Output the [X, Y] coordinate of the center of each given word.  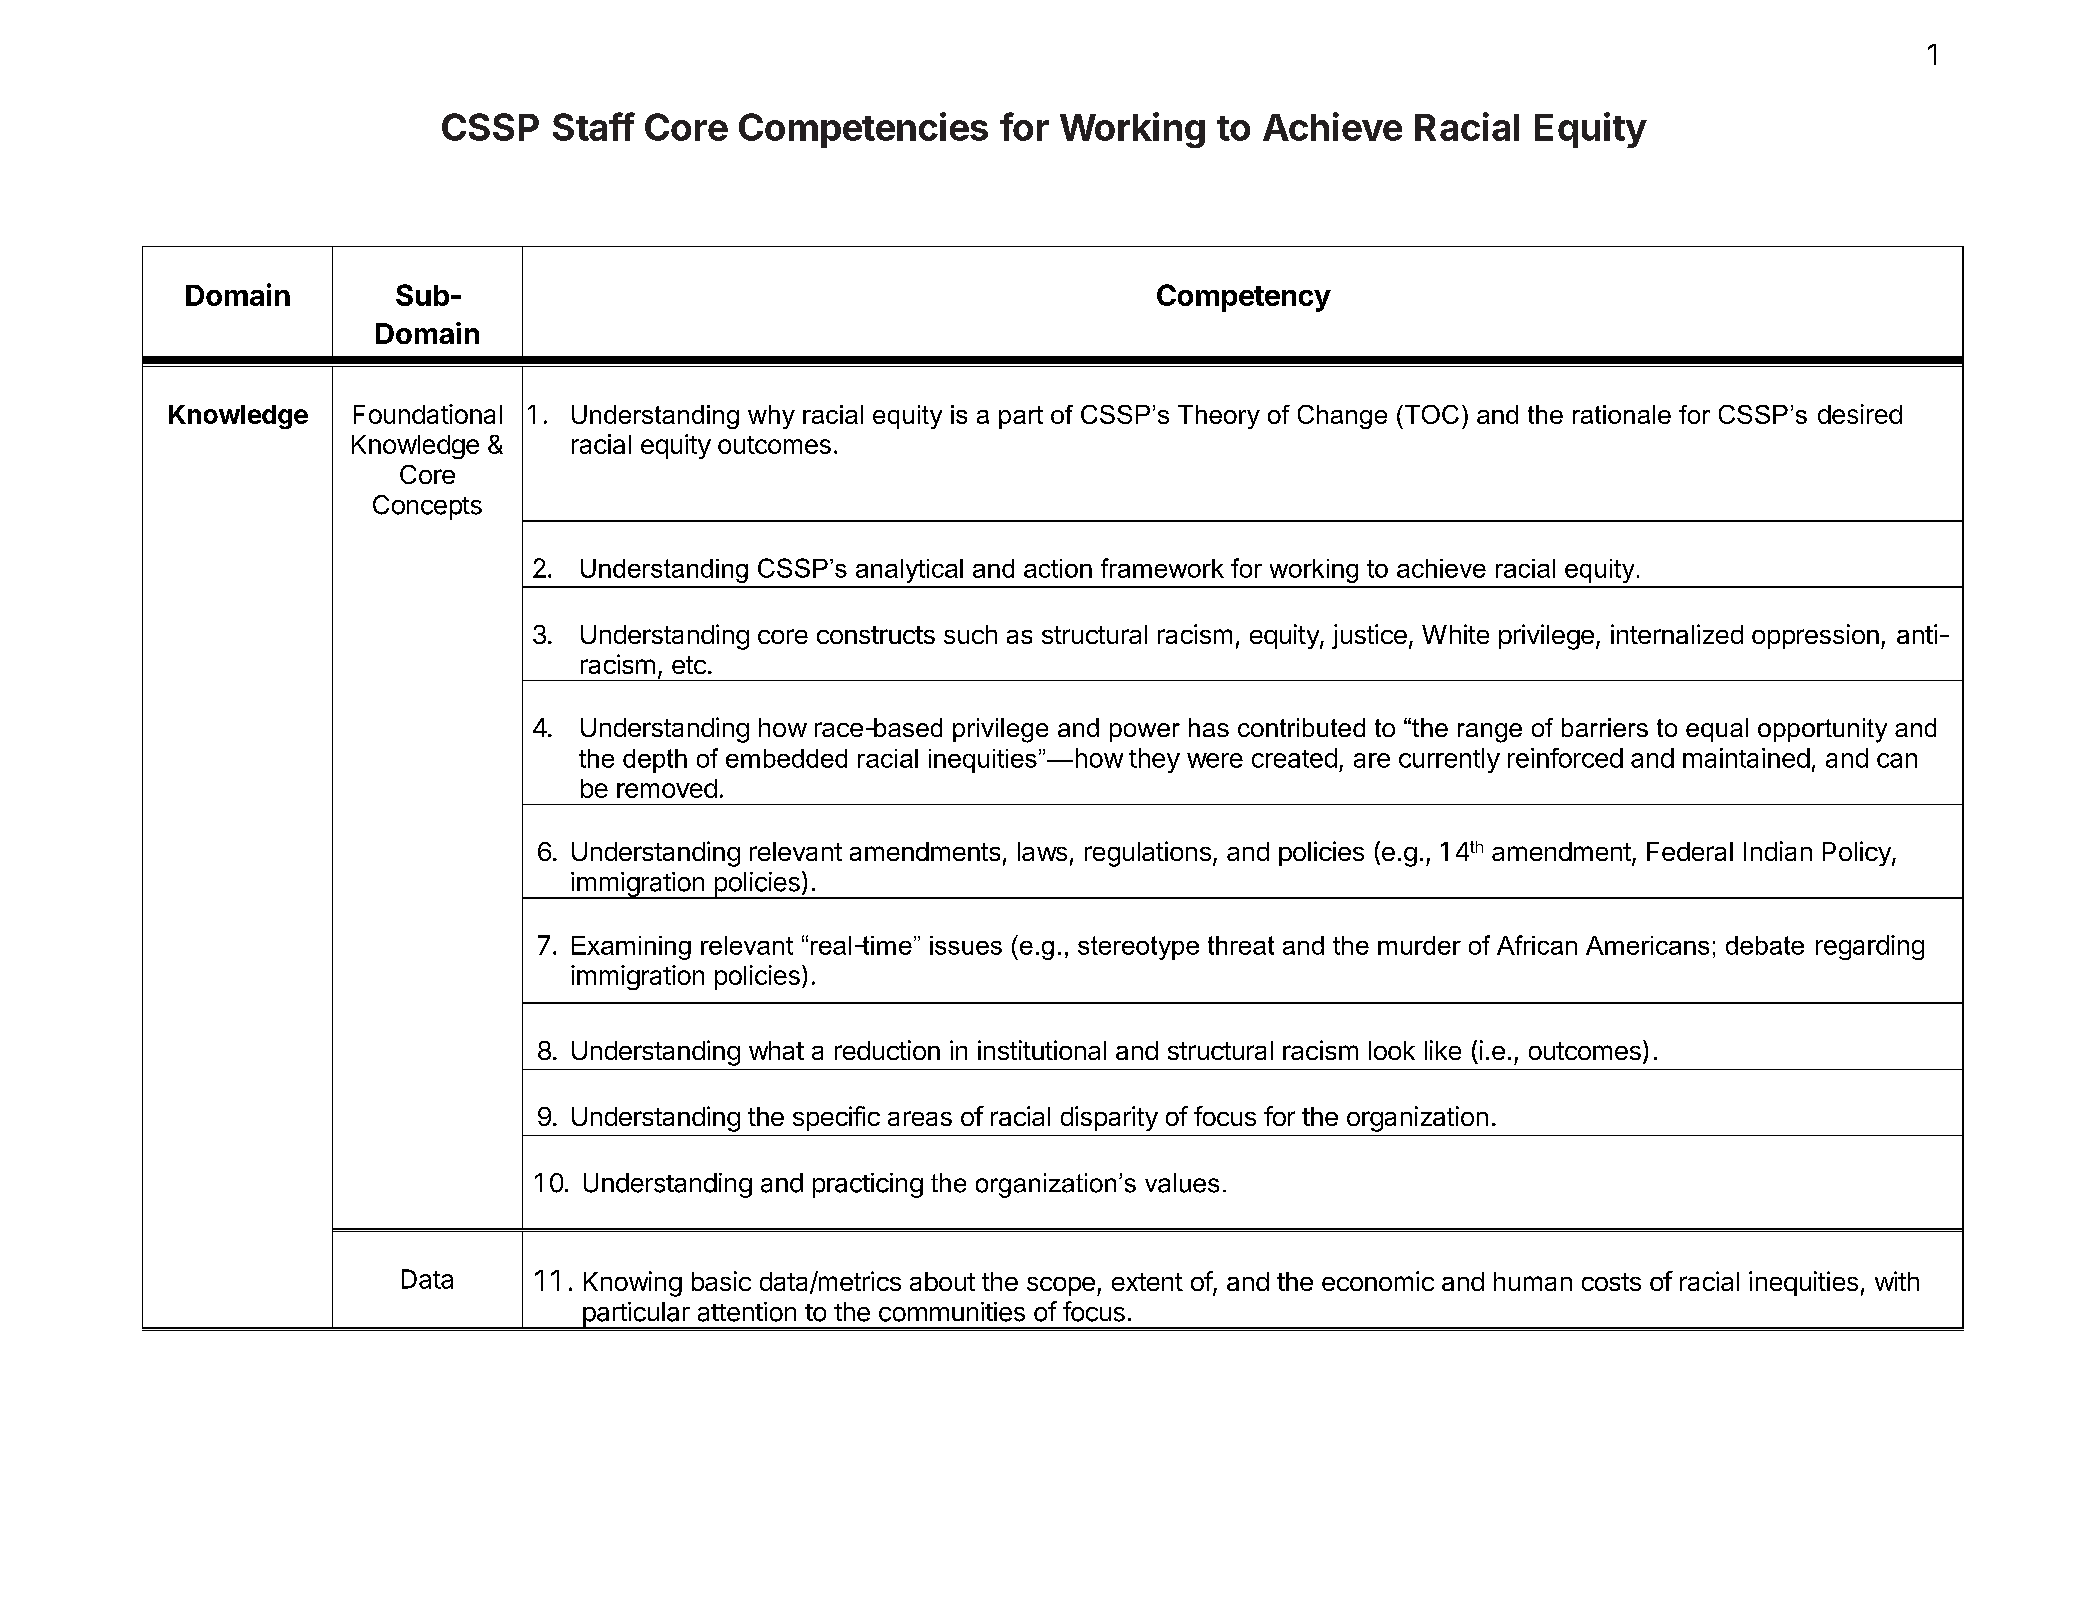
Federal [1690, 851]
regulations [1148, 854]
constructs [876, 635]
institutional [1042, 1050]
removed [667, 788]
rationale [1622, 414]
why [771, 417]
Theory [1219, 417]
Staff [594, 126]
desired [1860, 414]
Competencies [863, 130]
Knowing [633, 1284]
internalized [1677, 634]
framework [1162, 568]
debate [1765, 945]
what [776, 1050]
